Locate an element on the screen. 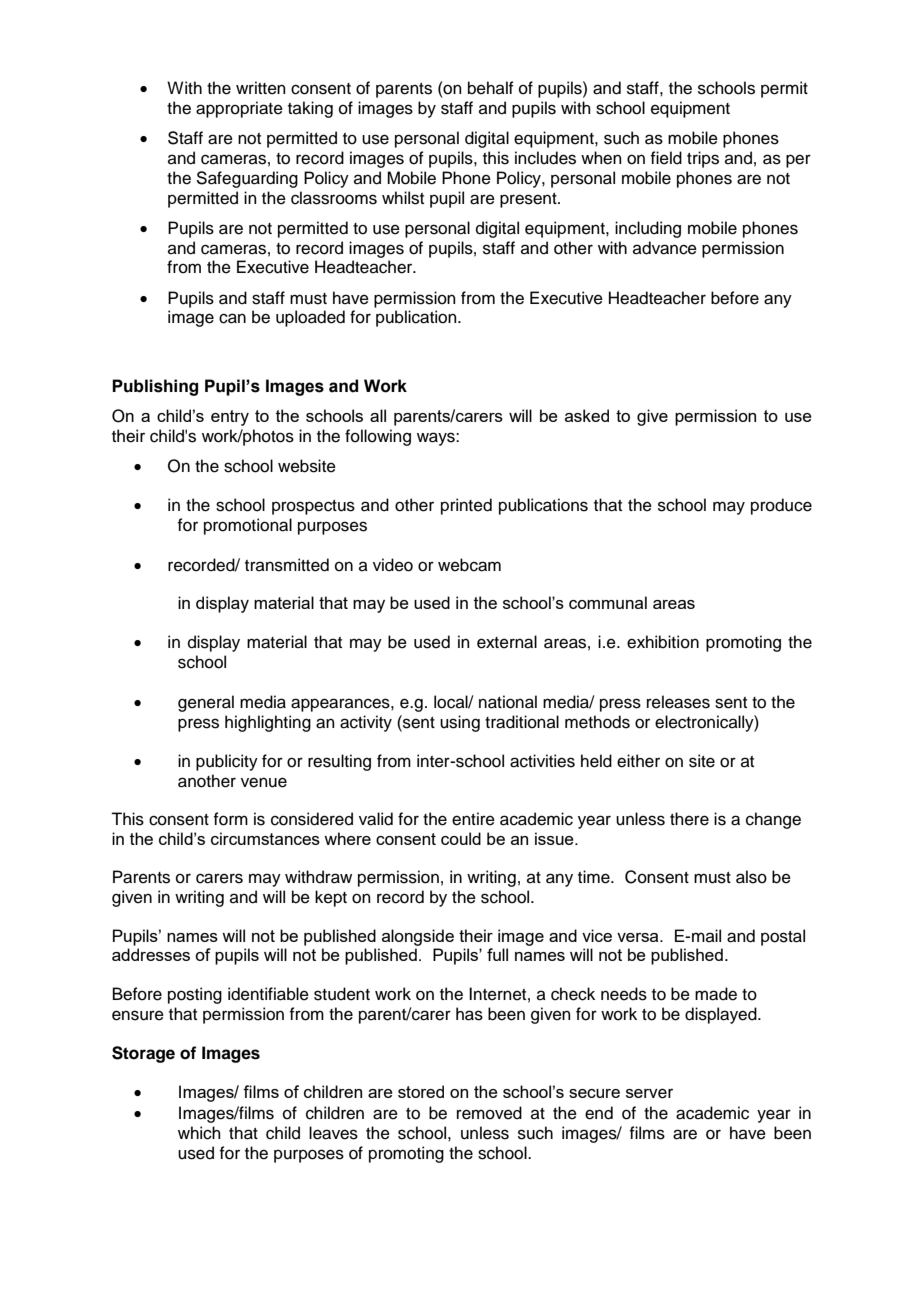 This screenshot has width=924, height=1308. following is located at coordinates (378, 437).
